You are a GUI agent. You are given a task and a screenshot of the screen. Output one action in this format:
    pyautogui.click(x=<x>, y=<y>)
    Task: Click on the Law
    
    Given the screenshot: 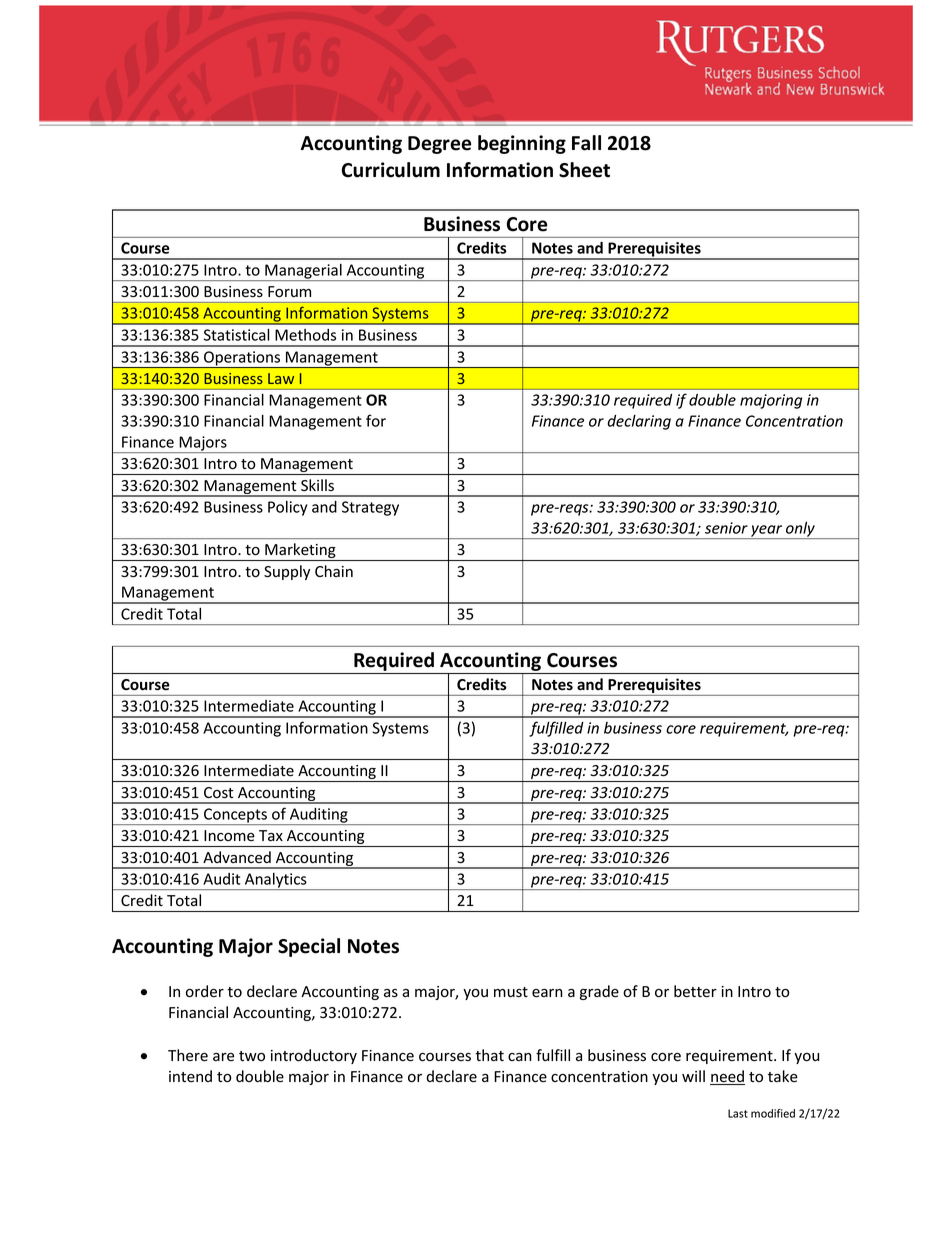 What is the action you would take?
    pyautogui.click(x=281, y=378)
